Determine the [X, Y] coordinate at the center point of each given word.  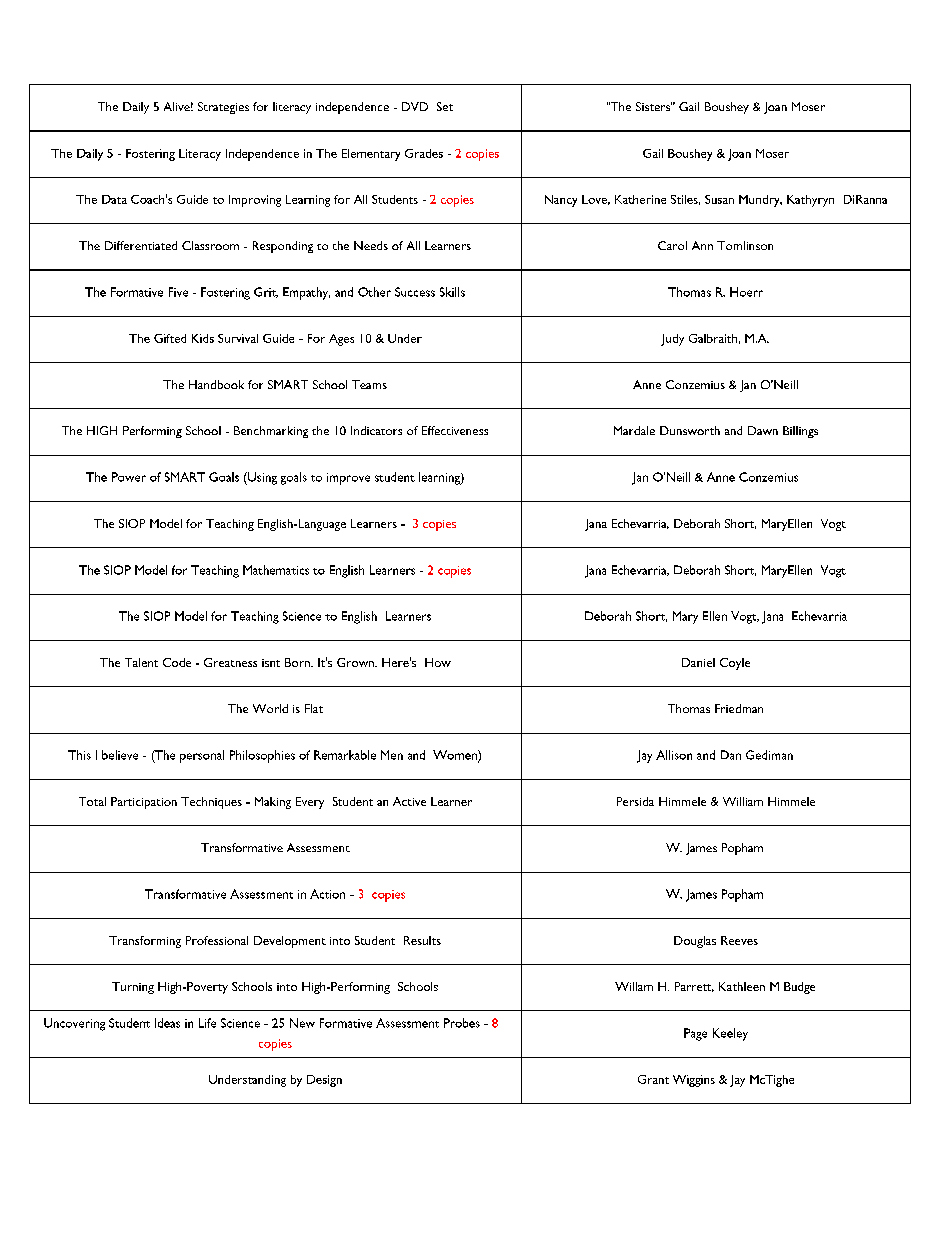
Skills [452, 292]
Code [177, 662]
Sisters [654, 106]
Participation [144, 803]
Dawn [763, 430]
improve [348, 479]
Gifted [170, 338]
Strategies [223, 108]
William [743, 801]
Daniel [698, 662]
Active [409, 801]
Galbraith [713, 338]
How [438, 662]
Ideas [167, 1023]
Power [129, 477]
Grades [424, 153]
